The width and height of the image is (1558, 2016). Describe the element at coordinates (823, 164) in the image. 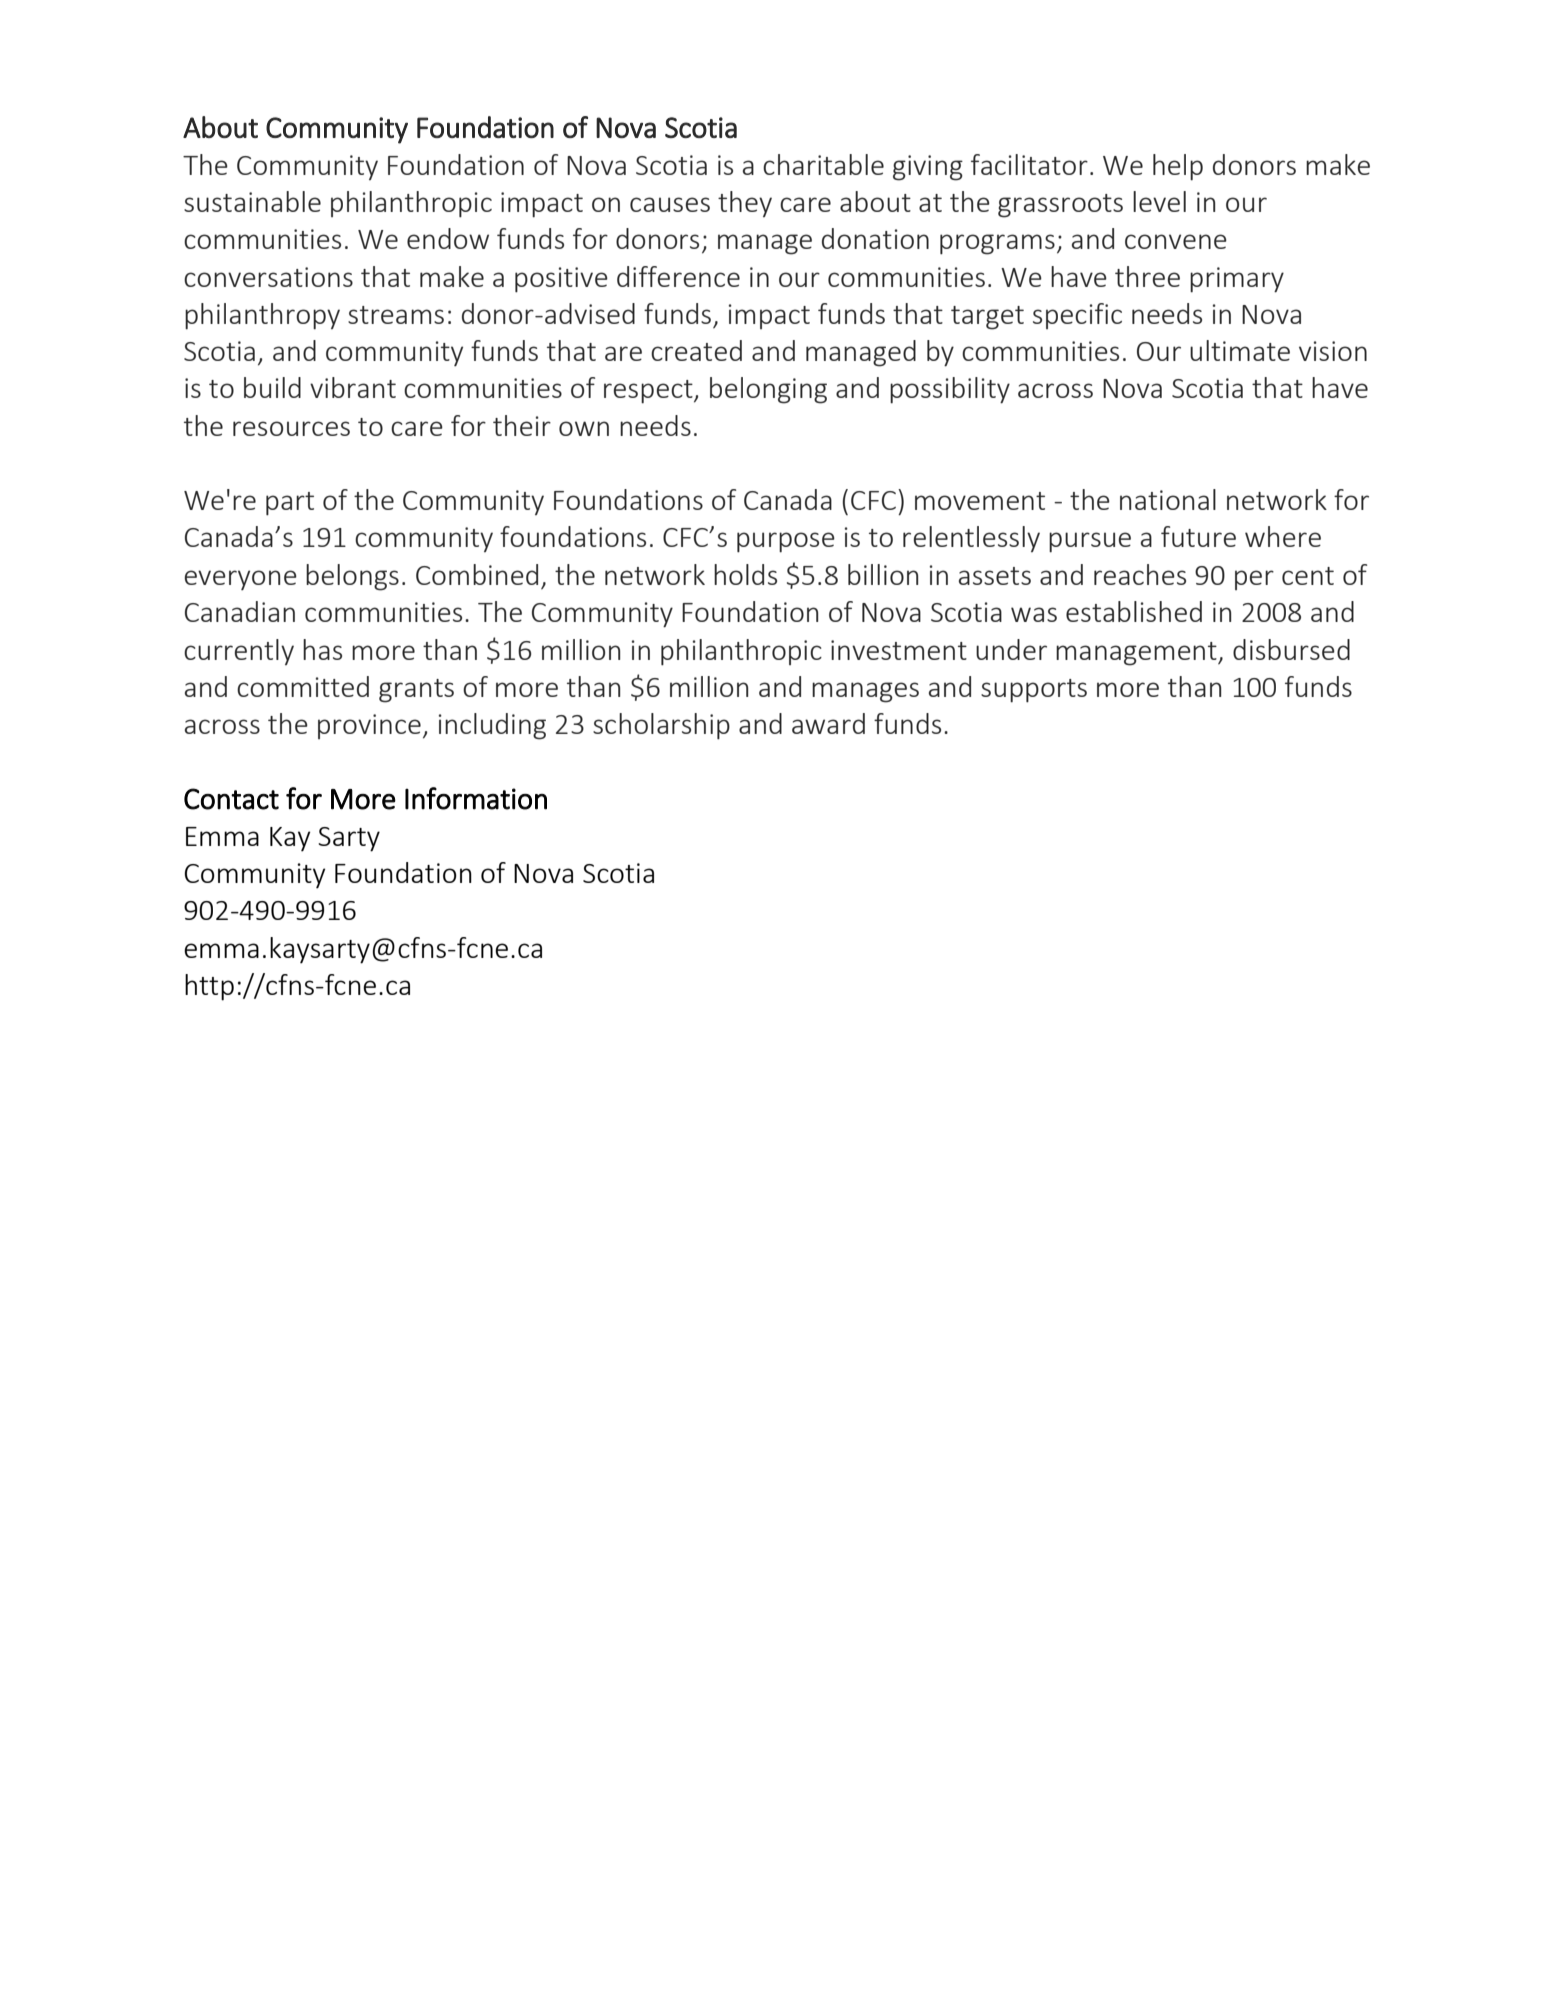

I see `charitable` at that location.
